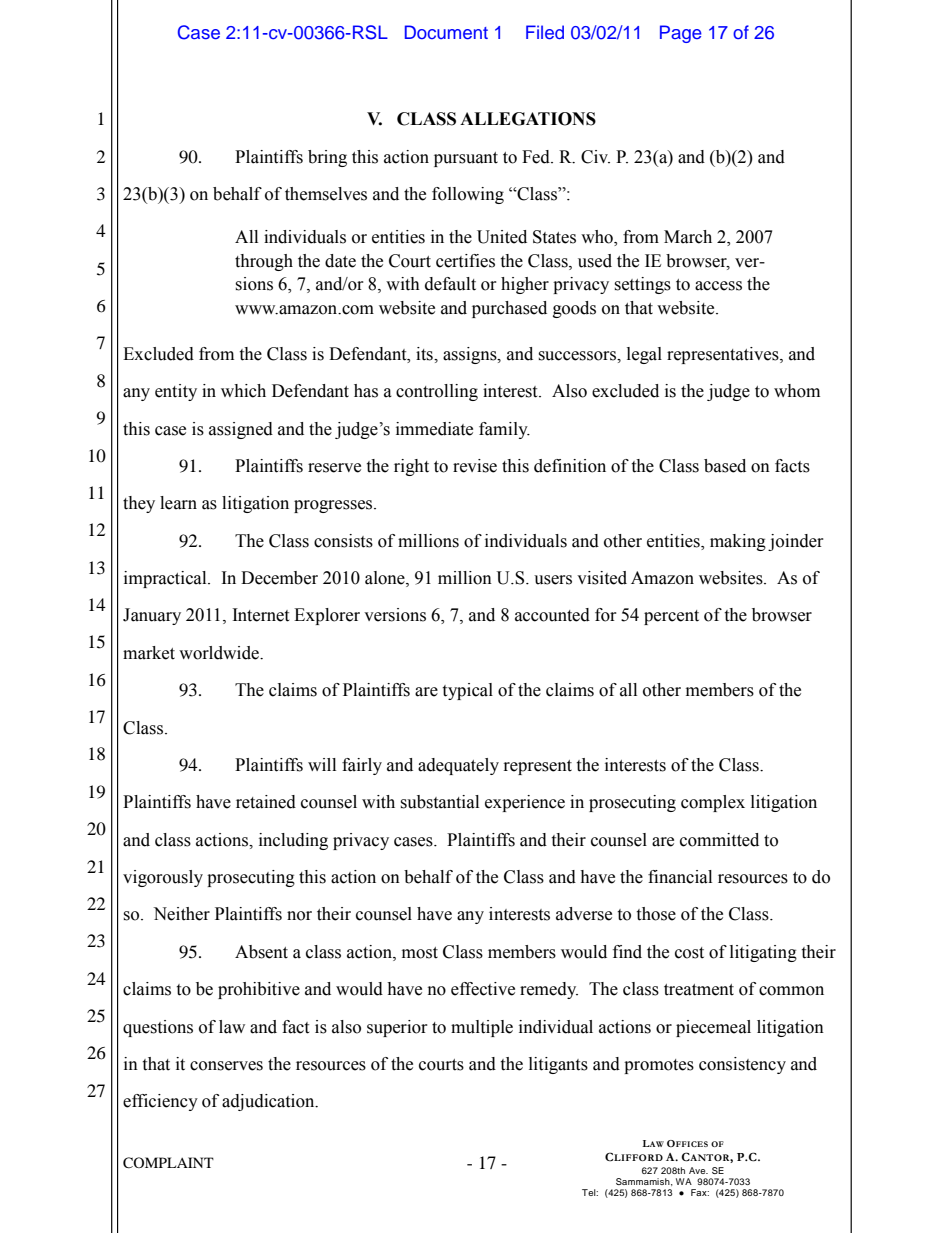 The height and width of the page is (1233, 952). Describe the element at coordinates (269, 1102) in the page. I see `adjudication` at that location.
